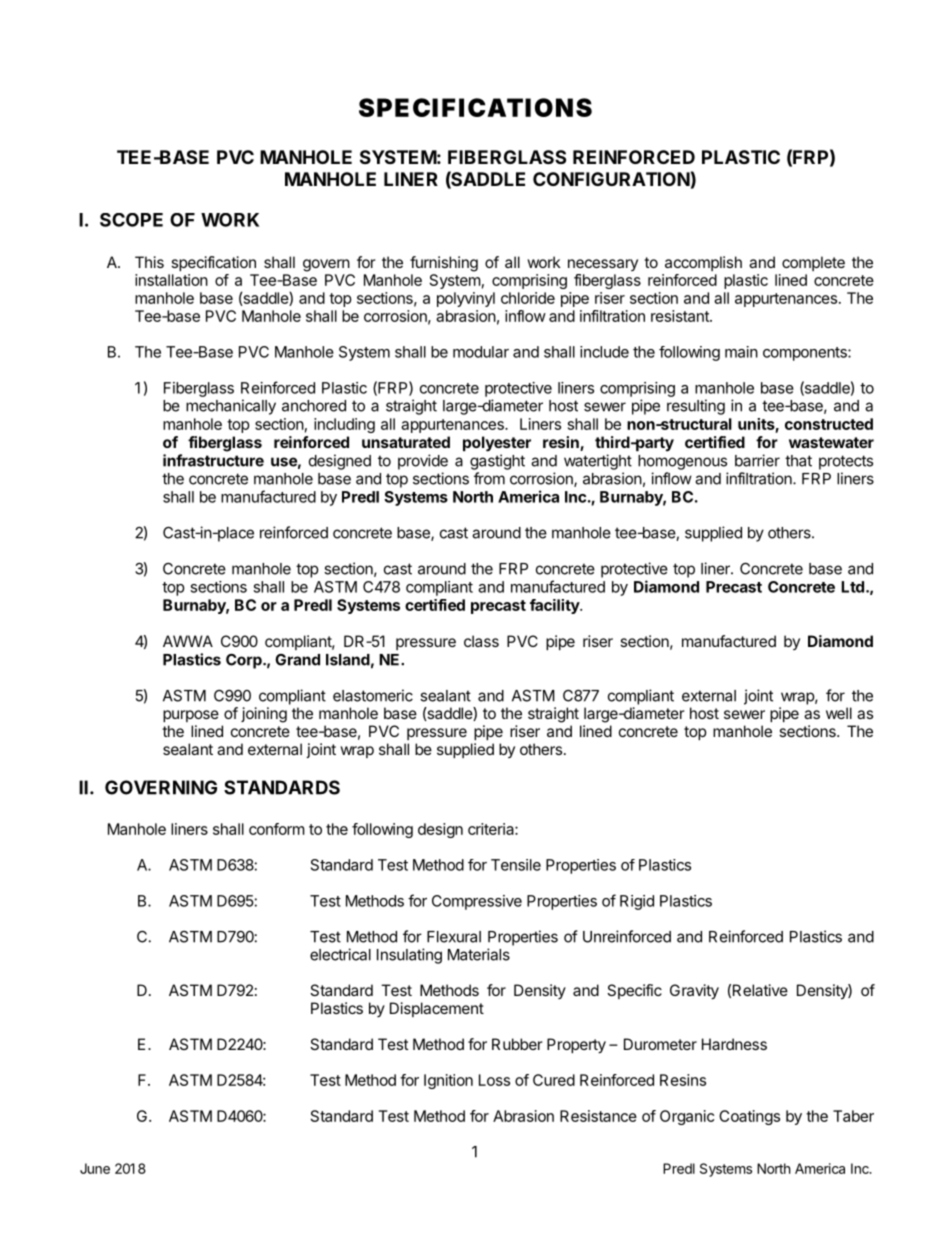 The width and height of the page is (952, 1233). I want to click on June, so click(95, 1168).
